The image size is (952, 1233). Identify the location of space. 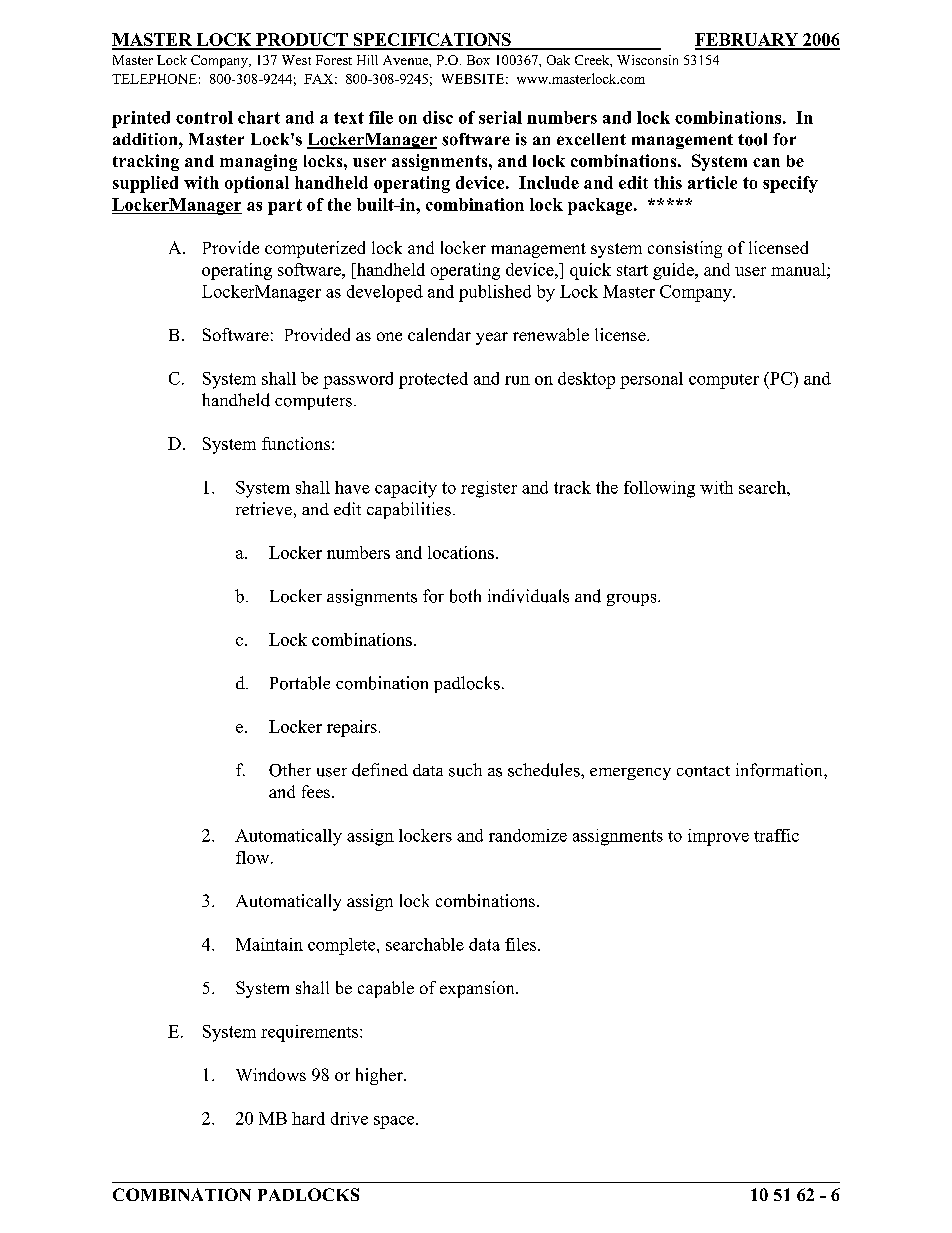
(395, 1122).
